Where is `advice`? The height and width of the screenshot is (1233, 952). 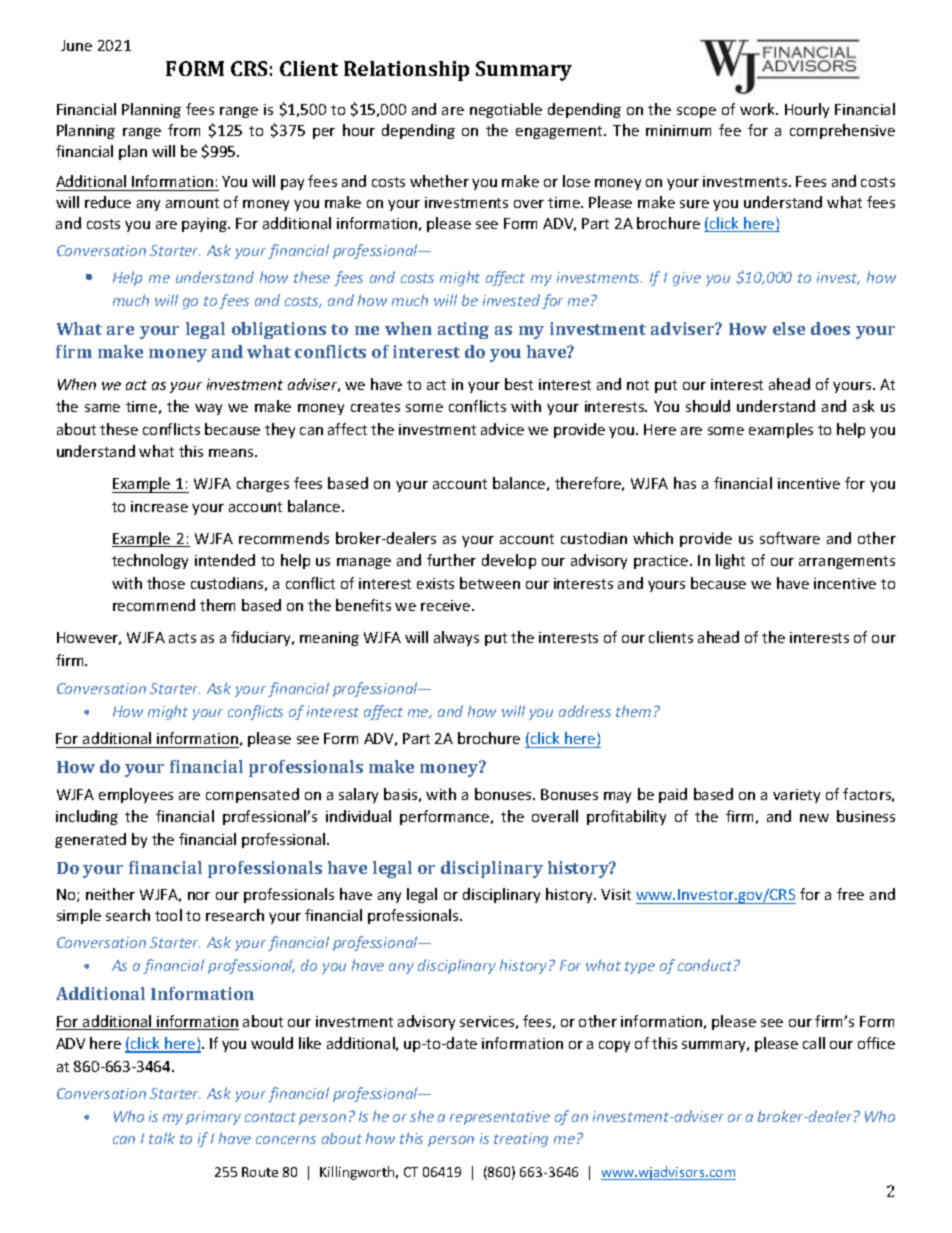
advice is located at coordinates (502, 429).
